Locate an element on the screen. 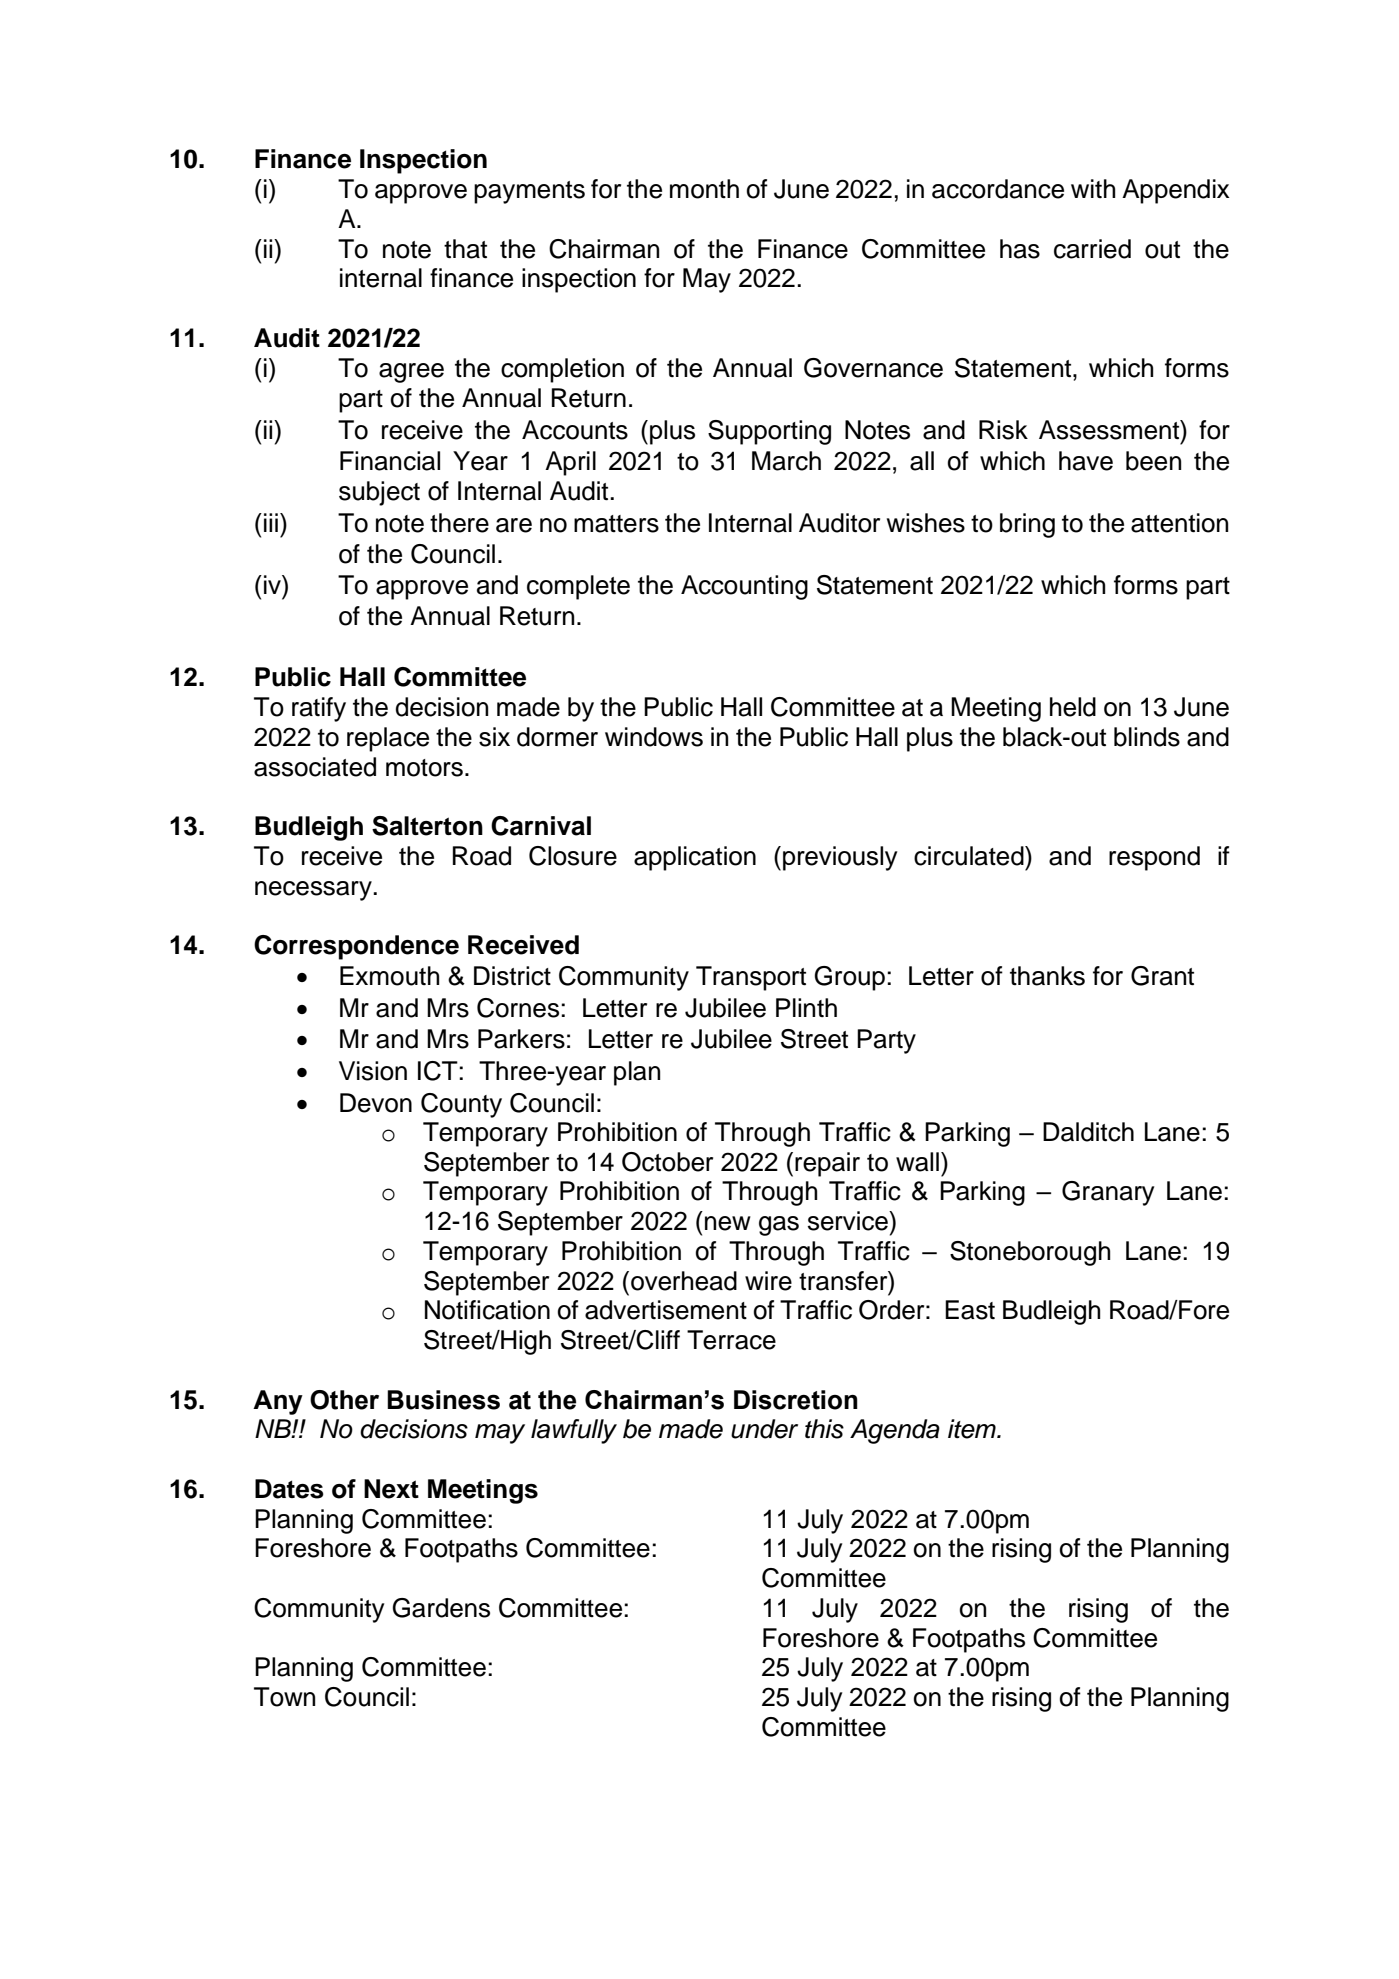  Gardens is located at coordinates (441, 1608).
